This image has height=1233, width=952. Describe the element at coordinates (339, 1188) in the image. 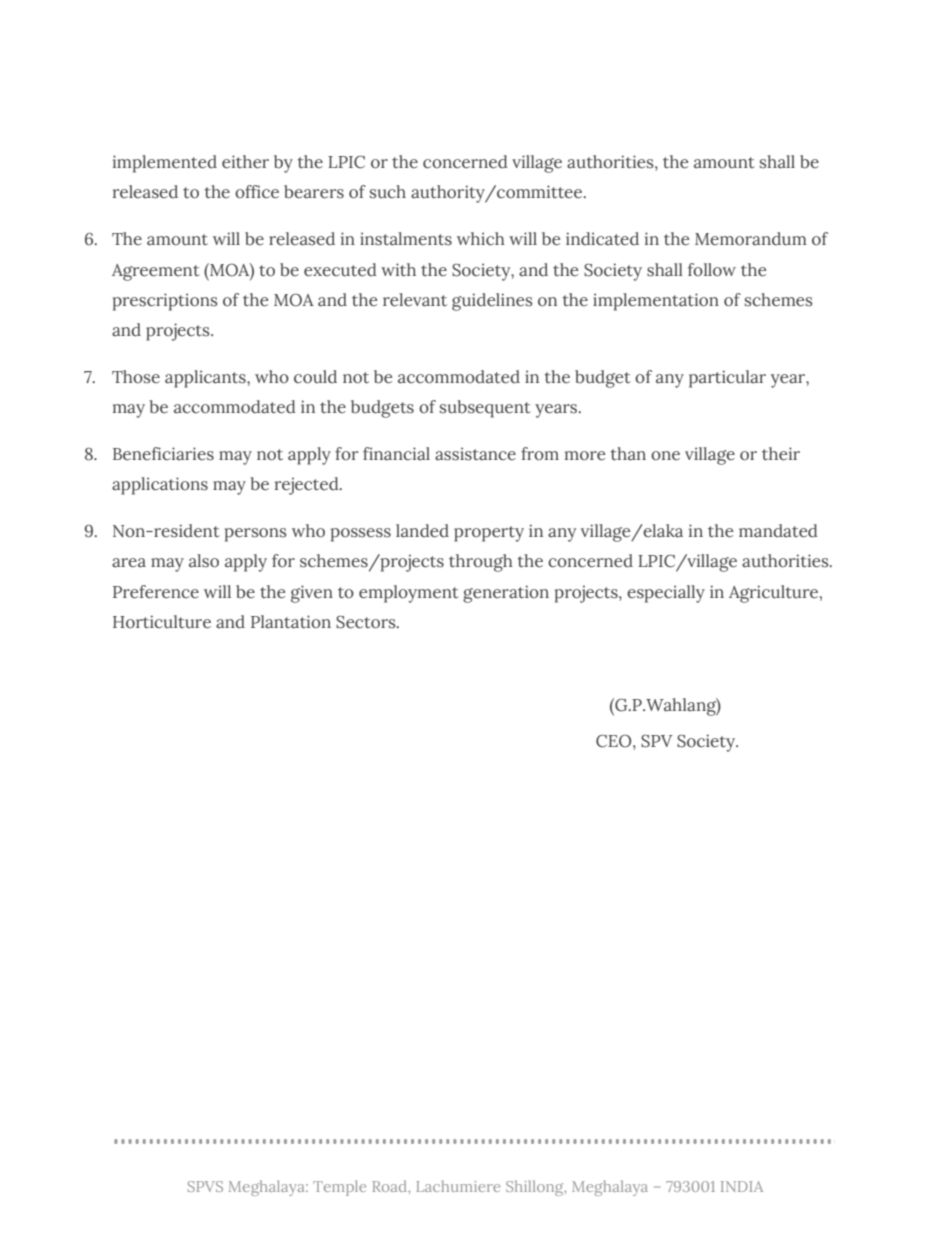

I see `Temple` at that location.
